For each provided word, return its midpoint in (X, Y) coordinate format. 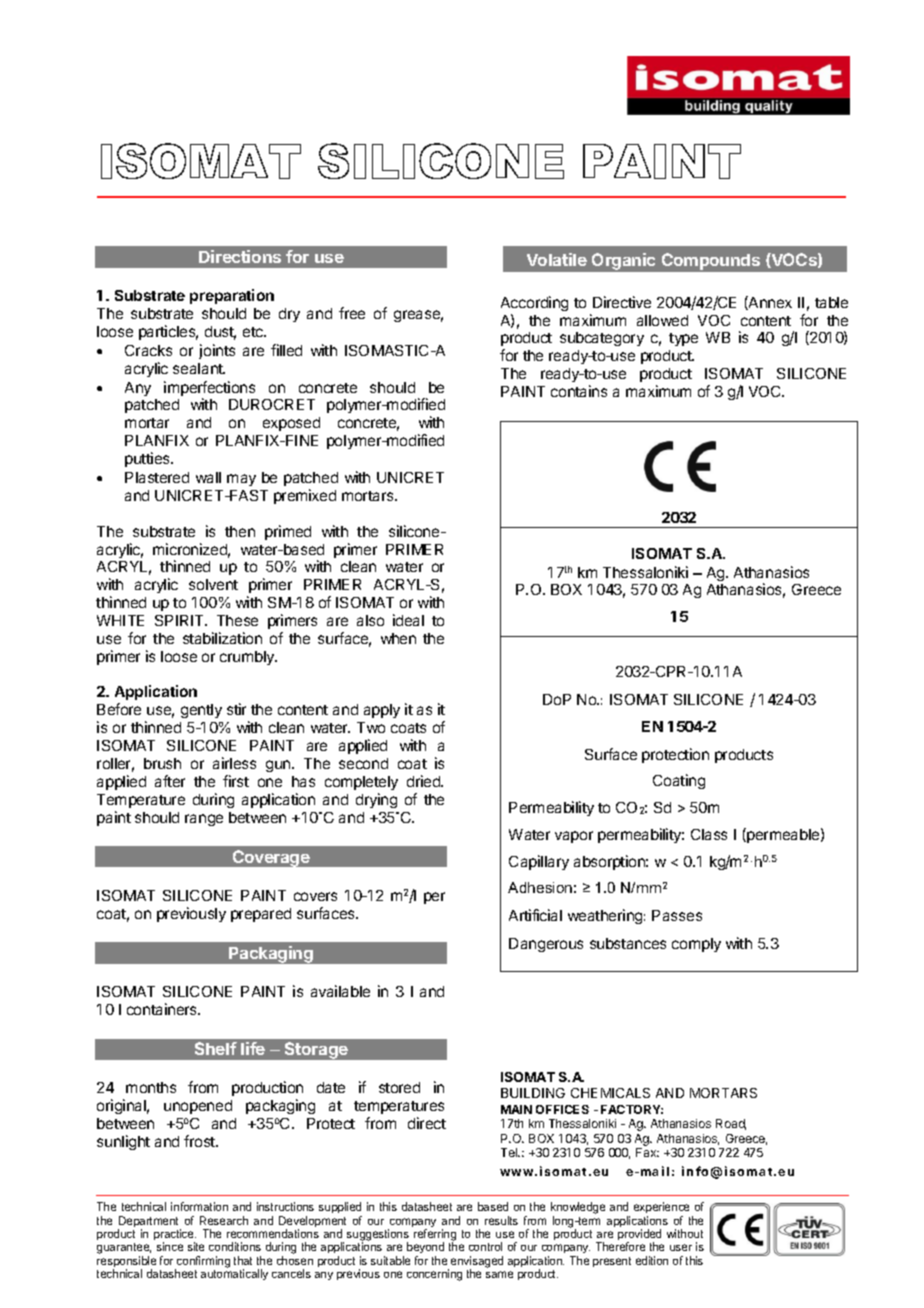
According (534, 303)
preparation (232, 296)
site (196, 1246)
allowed (662, 320)
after (170, 781)
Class (709, 834)
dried (425, 781)
